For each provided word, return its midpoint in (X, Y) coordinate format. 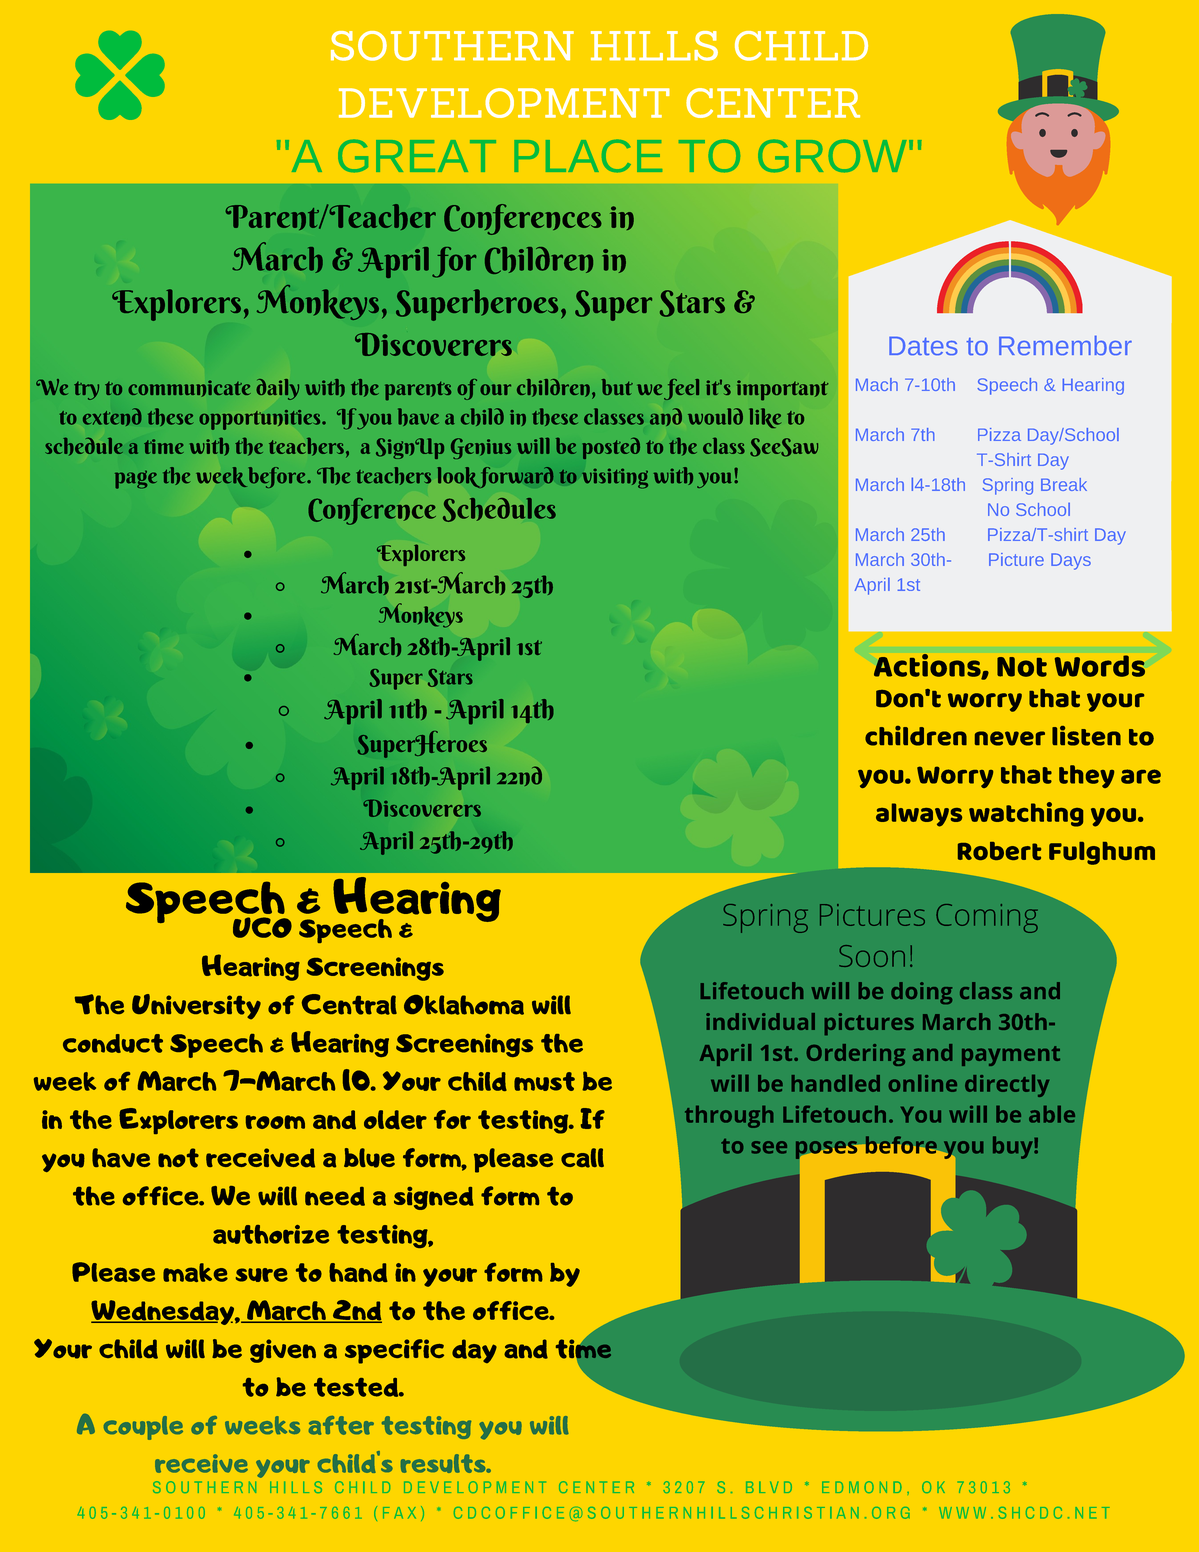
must (544, 1081)
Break (1064, 484)
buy (1014, 1147)
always (919, 815)
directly (1007, 1086)
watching (1026, 814)
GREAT (417, 156)
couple (143, 1428)
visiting (615, 478)
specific (394, 1351)
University (196, 1007)
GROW (832, 156)
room (275, 1122)
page (136, 480)
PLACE (588, 156)
